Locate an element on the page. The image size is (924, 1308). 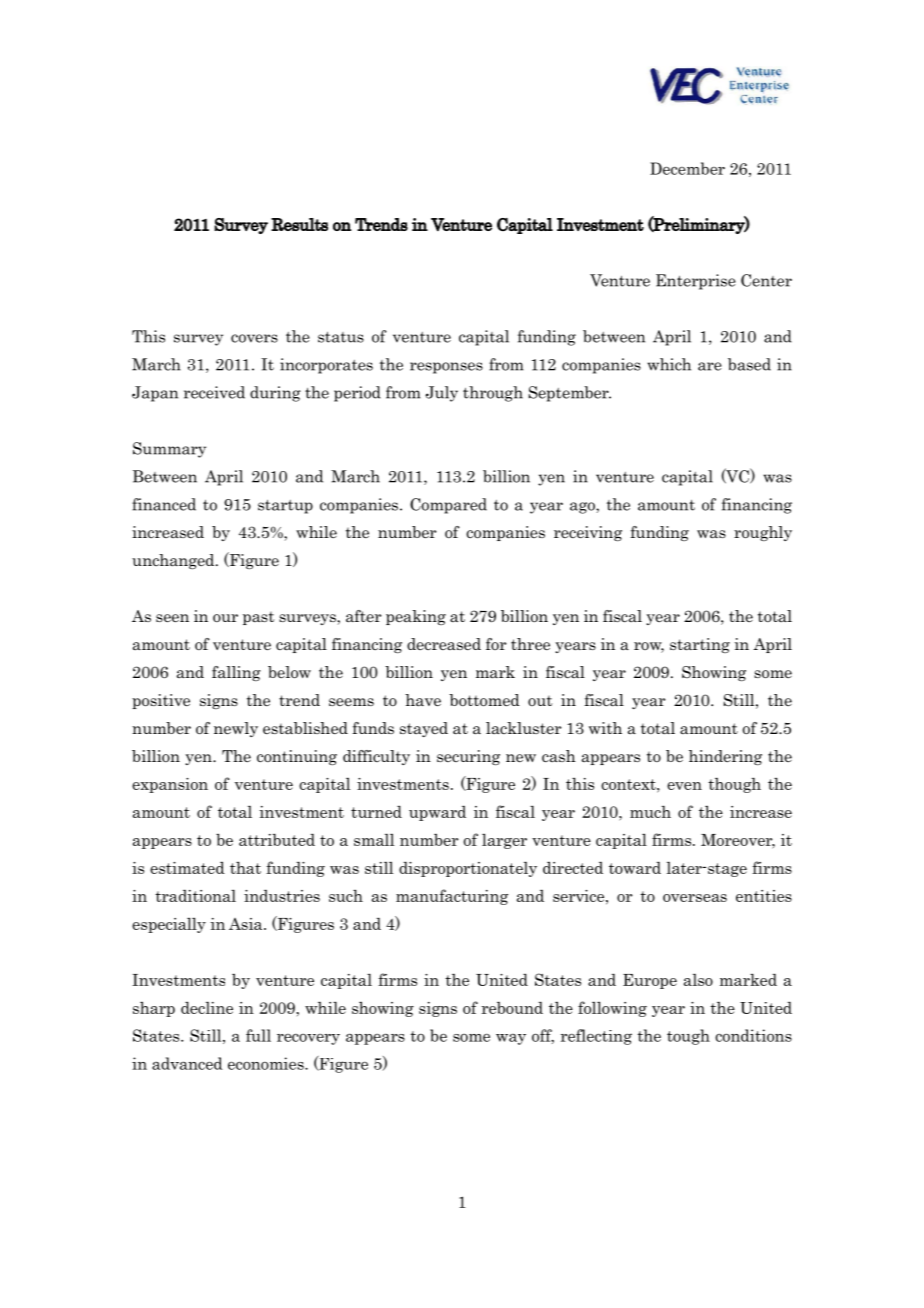
starting is located at coordinates (700, 645).
